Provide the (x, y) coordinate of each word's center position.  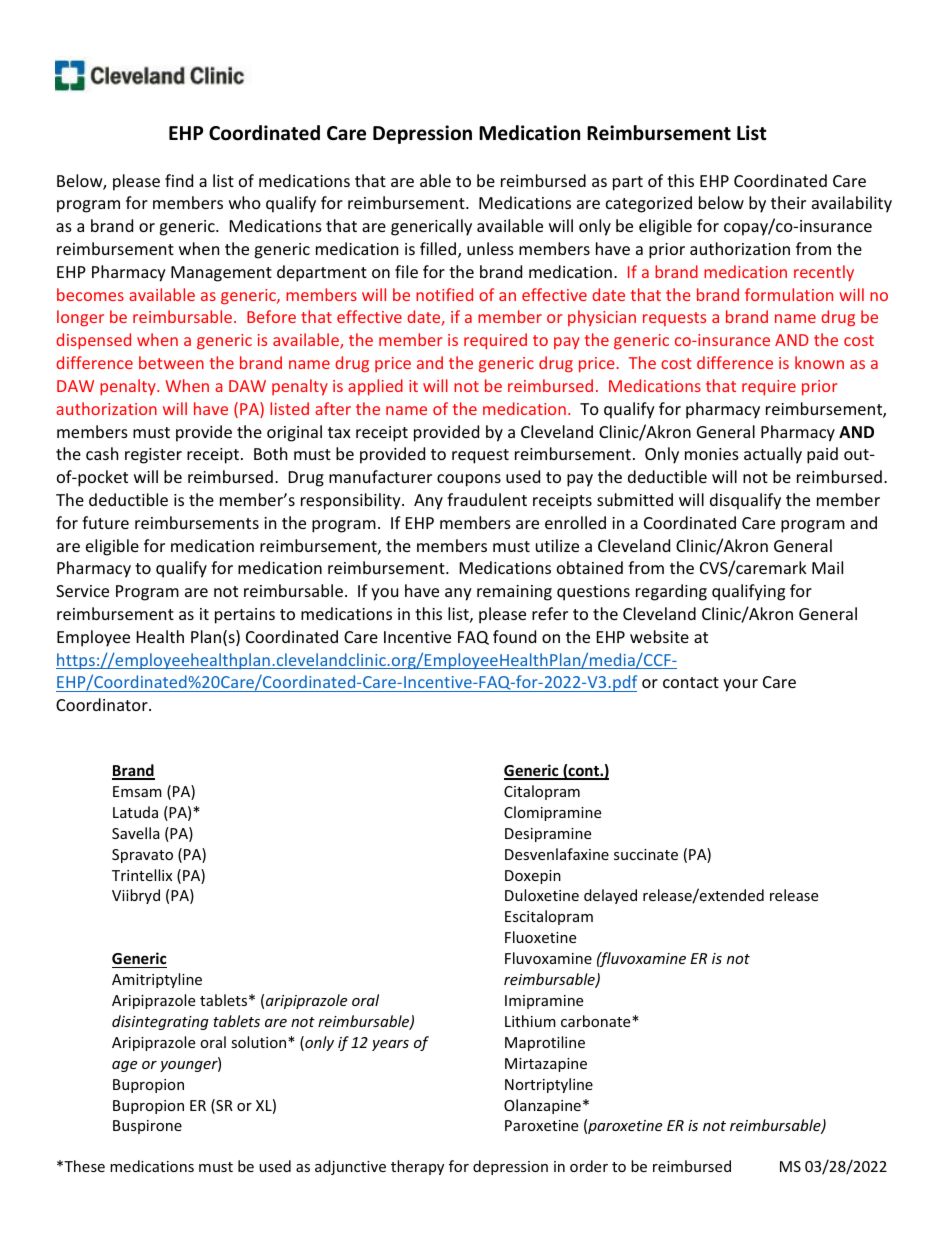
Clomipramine (552, 813)
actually (773, 455)
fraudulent (487, 499)
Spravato (142, 856)
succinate (646, 854)
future (105, 522)
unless (490, 248)
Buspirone (147, 1127)
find (179, 180)
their (788, 202)
